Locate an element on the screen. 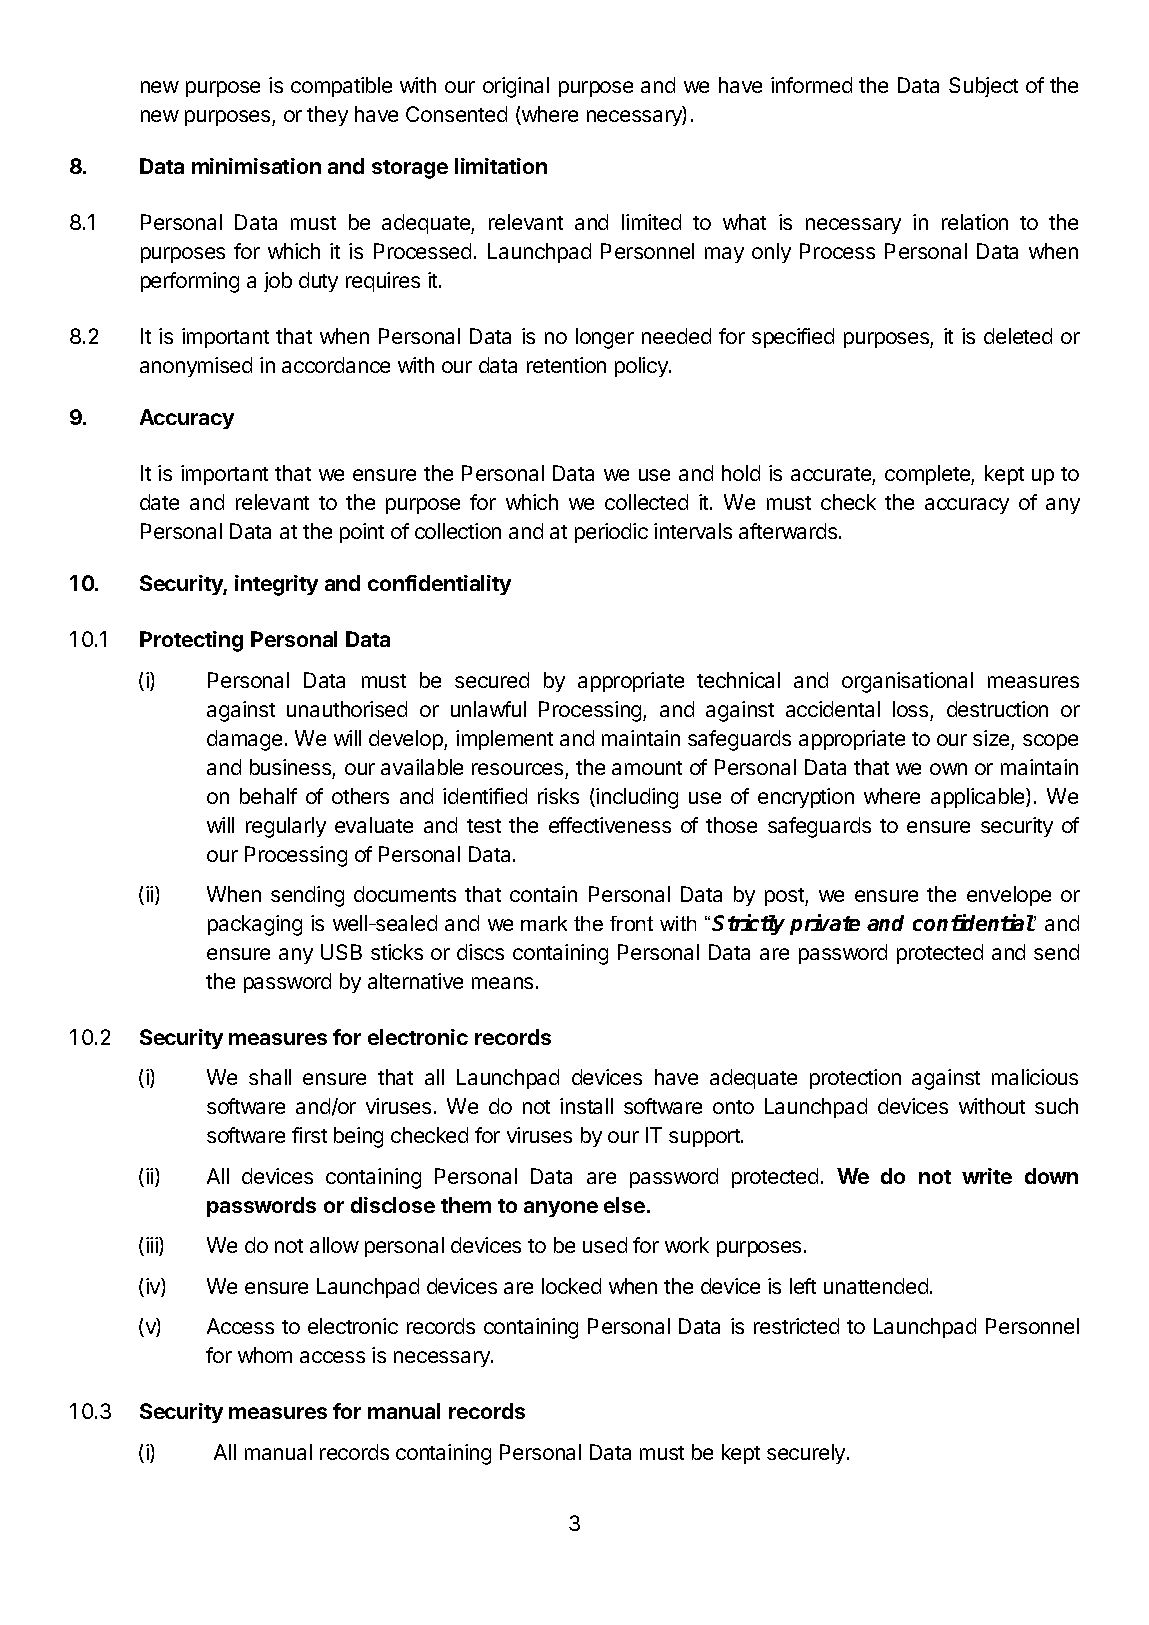 The image size is (1149, 1625). original is located at coordinates (516, 87).
